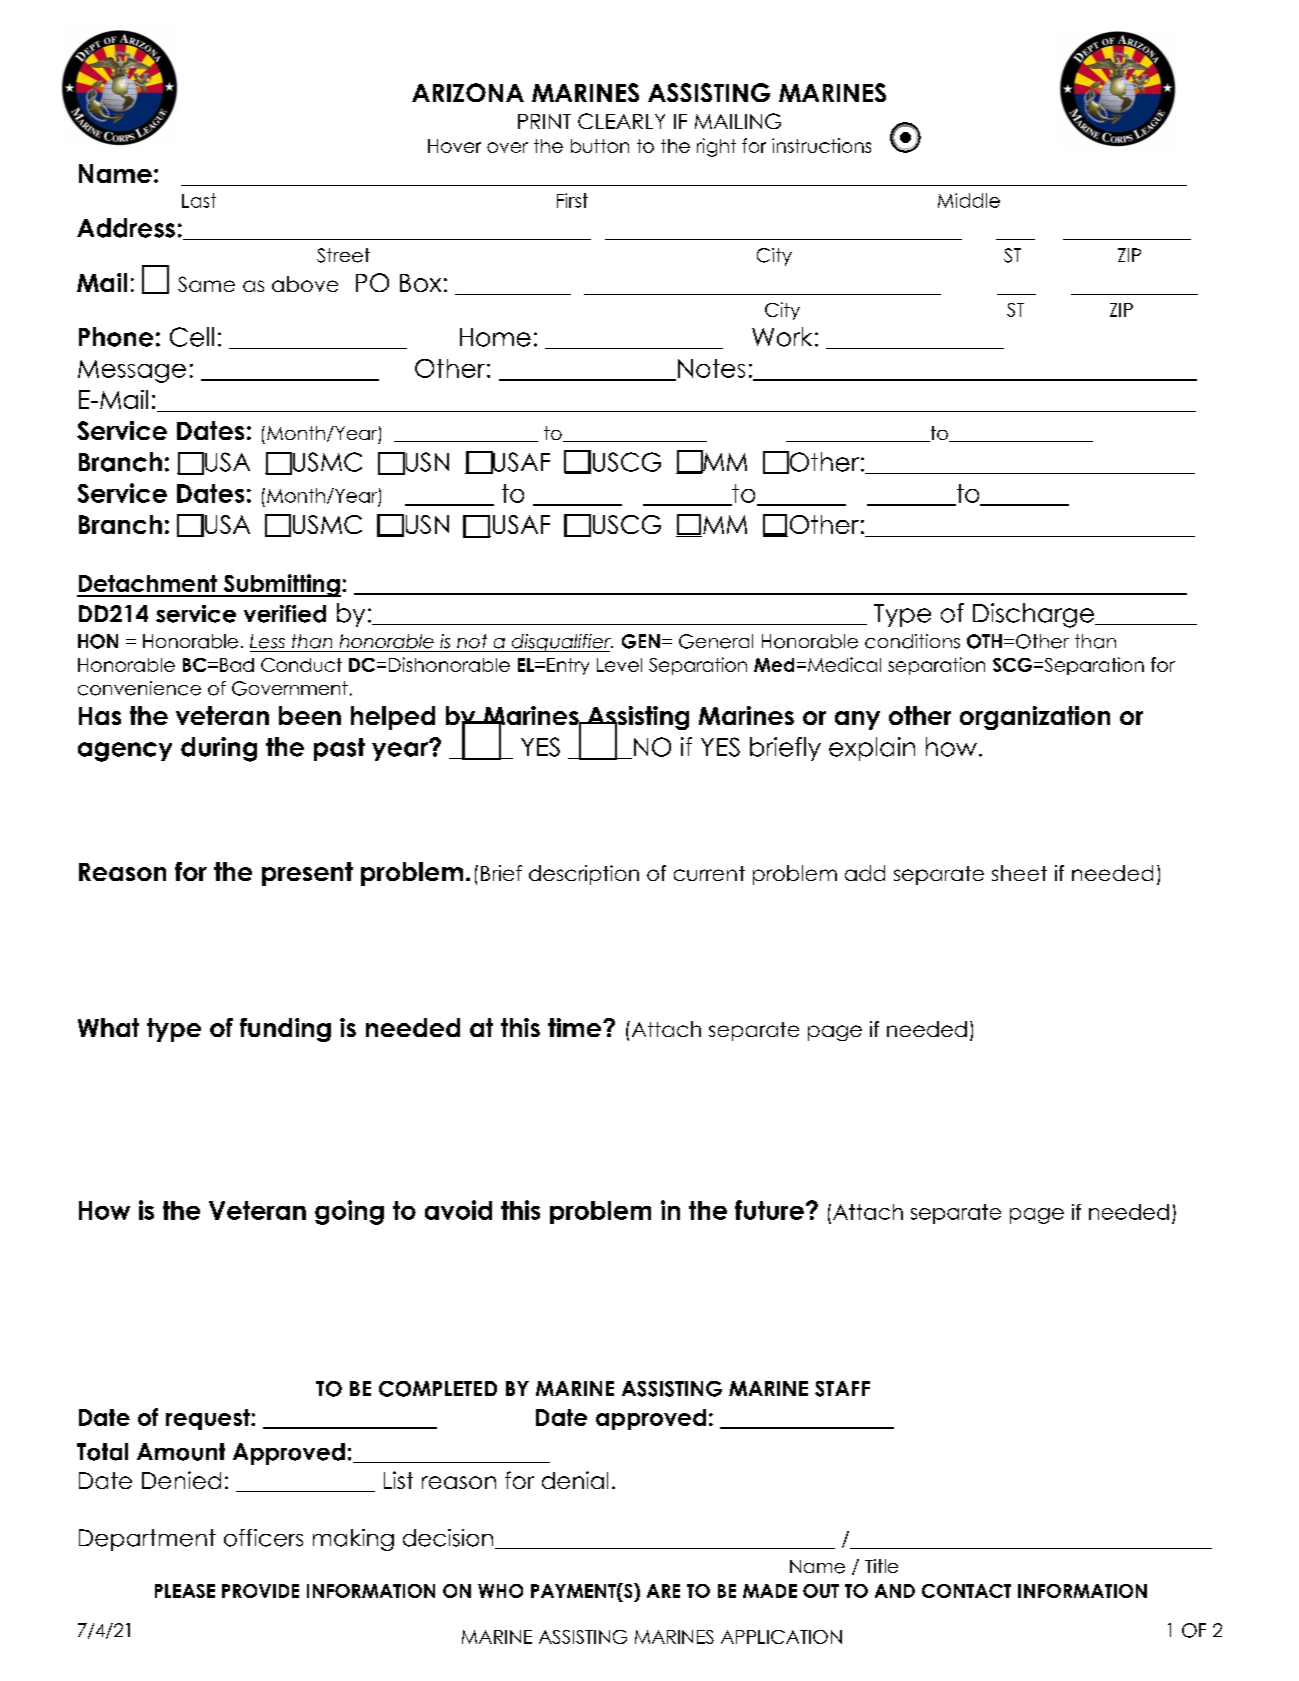 This page has height=1681, width=1299. What do you see at coordinates (495, 337) in the page?
I see `Home` at bounding box center [495, 337].
